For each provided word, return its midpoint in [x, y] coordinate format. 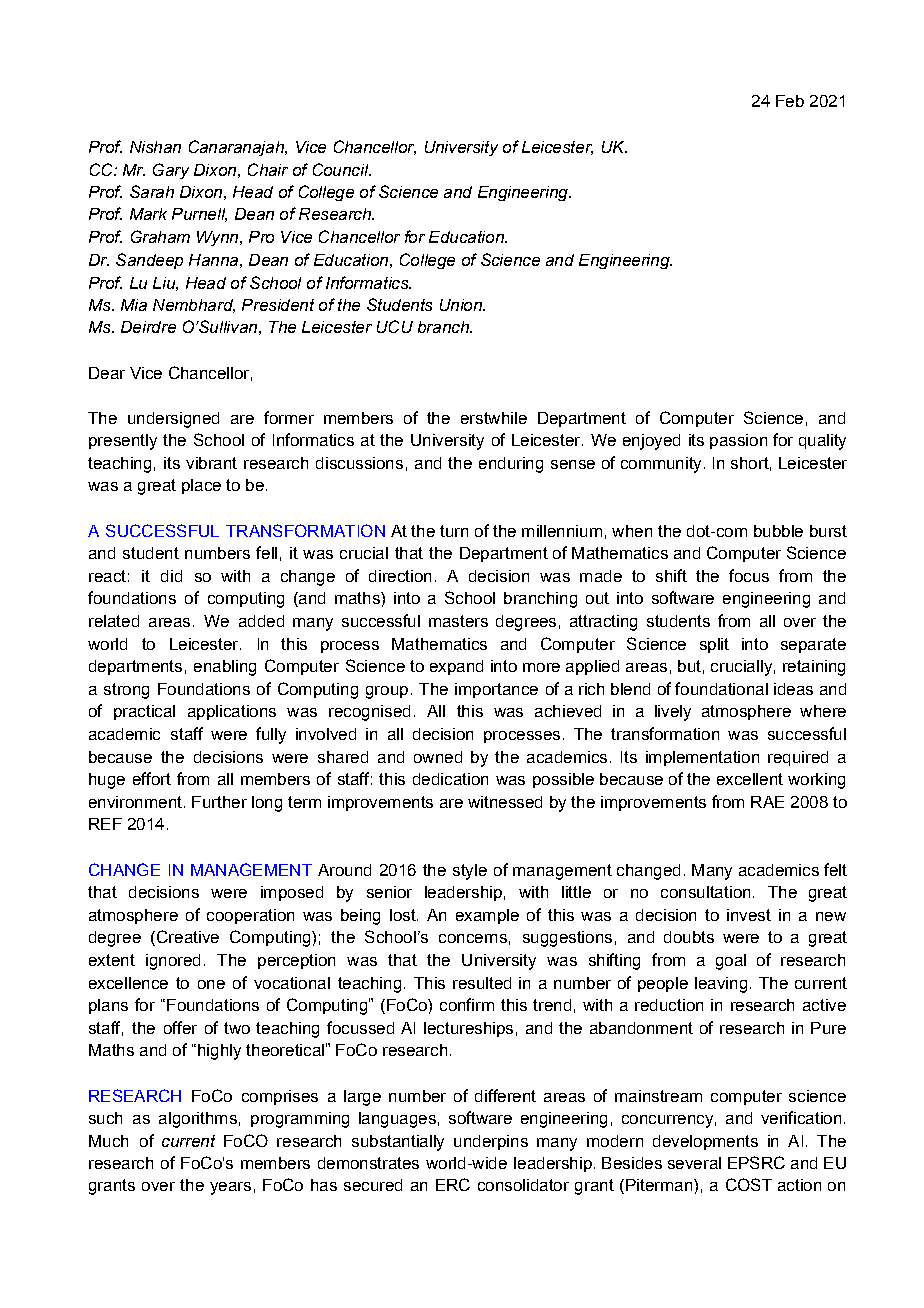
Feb [790, 101]
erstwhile [494, 418]
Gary [171, 171]
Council [342, 169]
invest [749, 915]
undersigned [173, 420]
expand [456, 667]
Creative [188, 936]
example [487, 916]
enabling [225, 668]
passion [738, 441]
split [714, 645]
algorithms [198, 1120]
